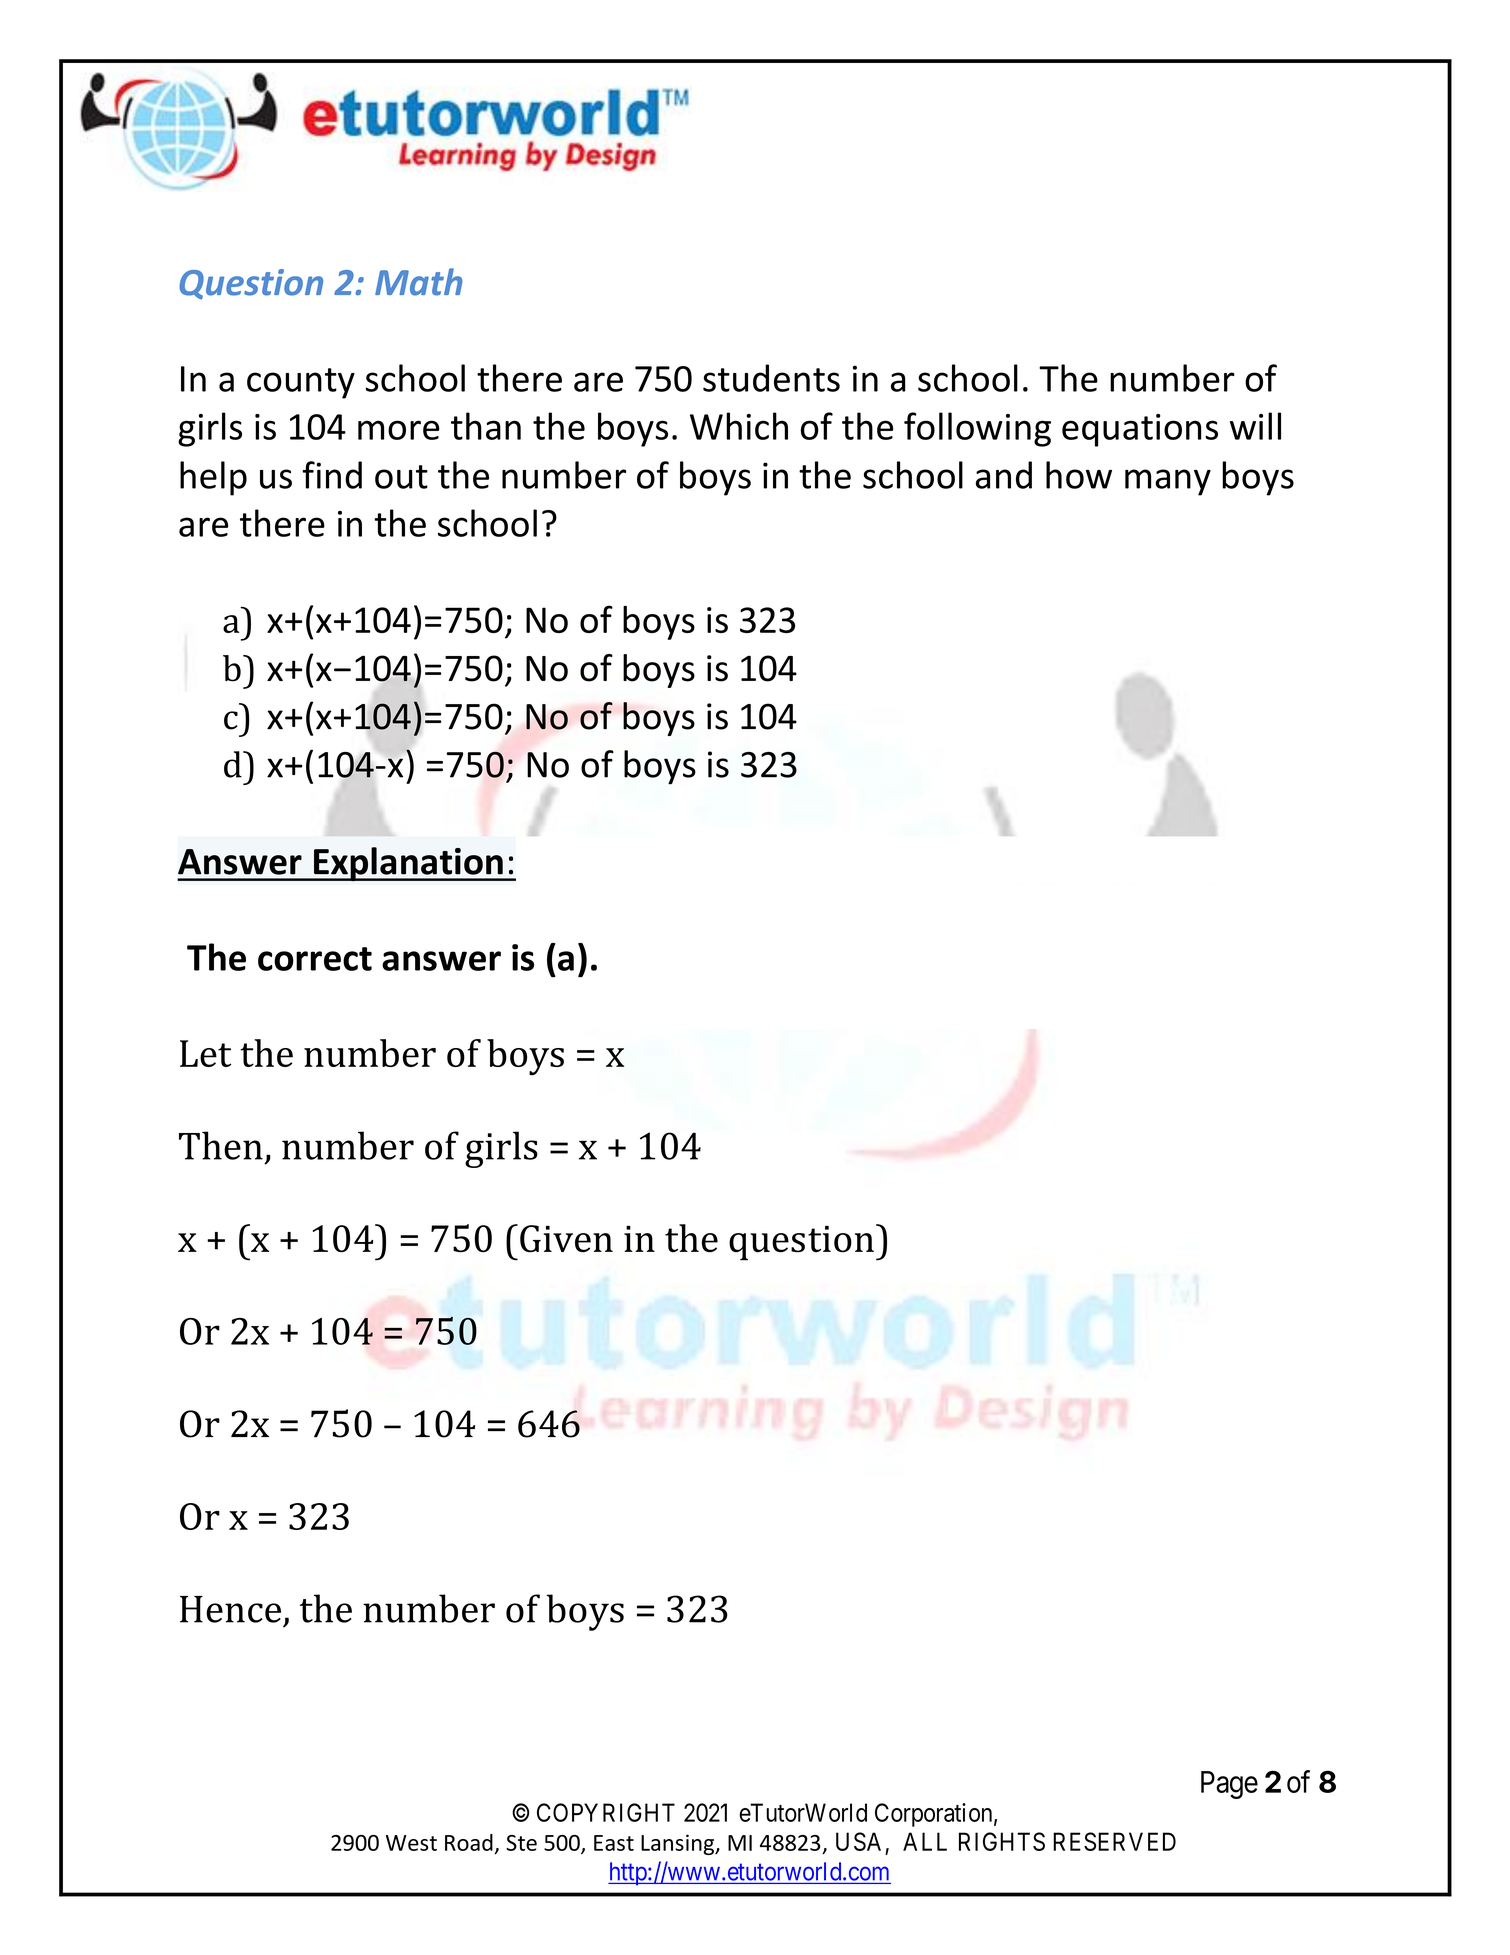 This document has height=1955, width=1510. Describe the element at coordinates (411, 1843) in the document. I see `West` at that location.
